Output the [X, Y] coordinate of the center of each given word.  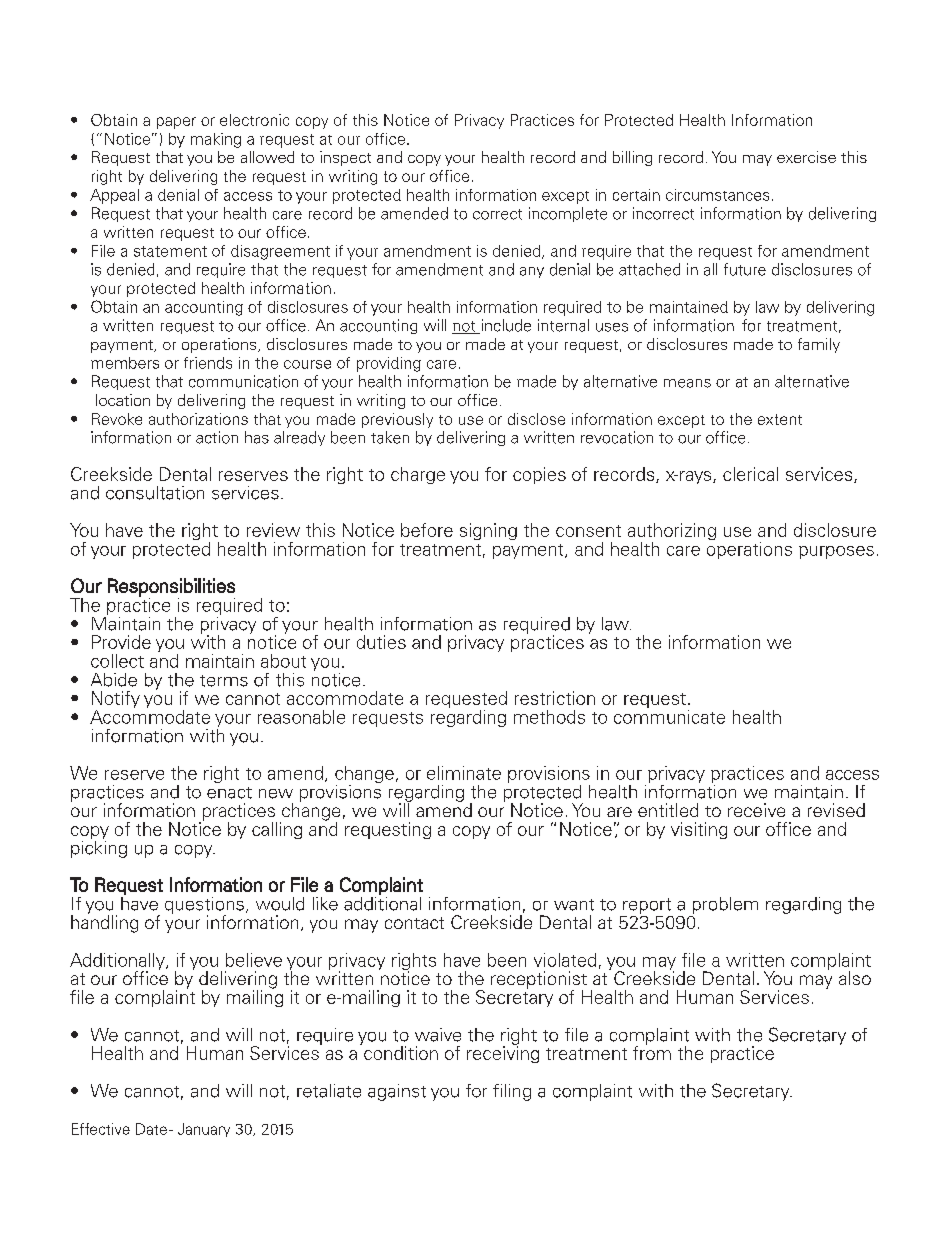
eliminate [464, 773]
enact [229, 793]
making [216, 140]
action [217, 437]
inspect [345, 158]
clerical [750, 474]
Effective [101, 1129]
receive [756, 810]
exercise [806, 157]
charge [418, 475]
